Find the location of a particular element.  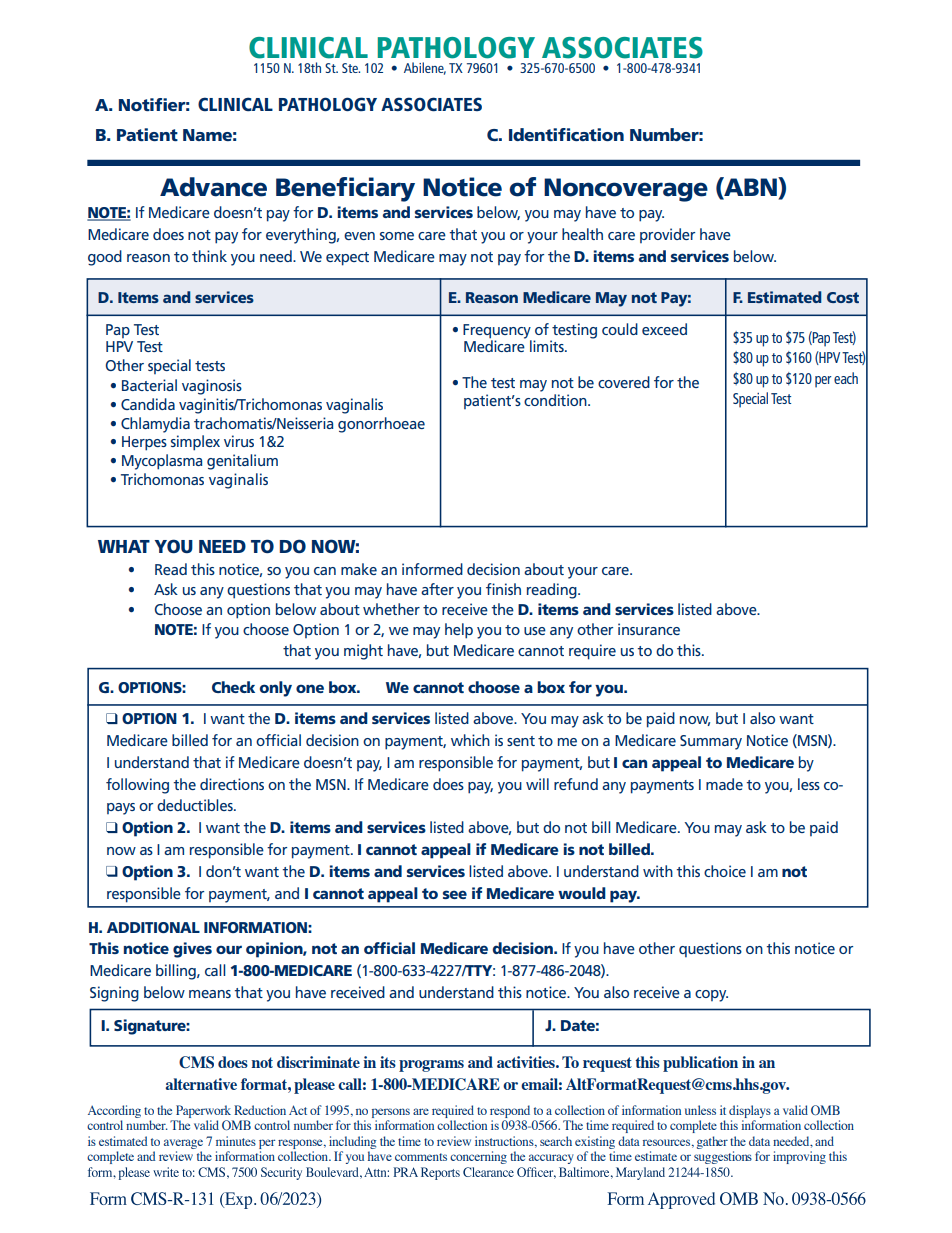

Identification is located at coordinates (566, 134).
